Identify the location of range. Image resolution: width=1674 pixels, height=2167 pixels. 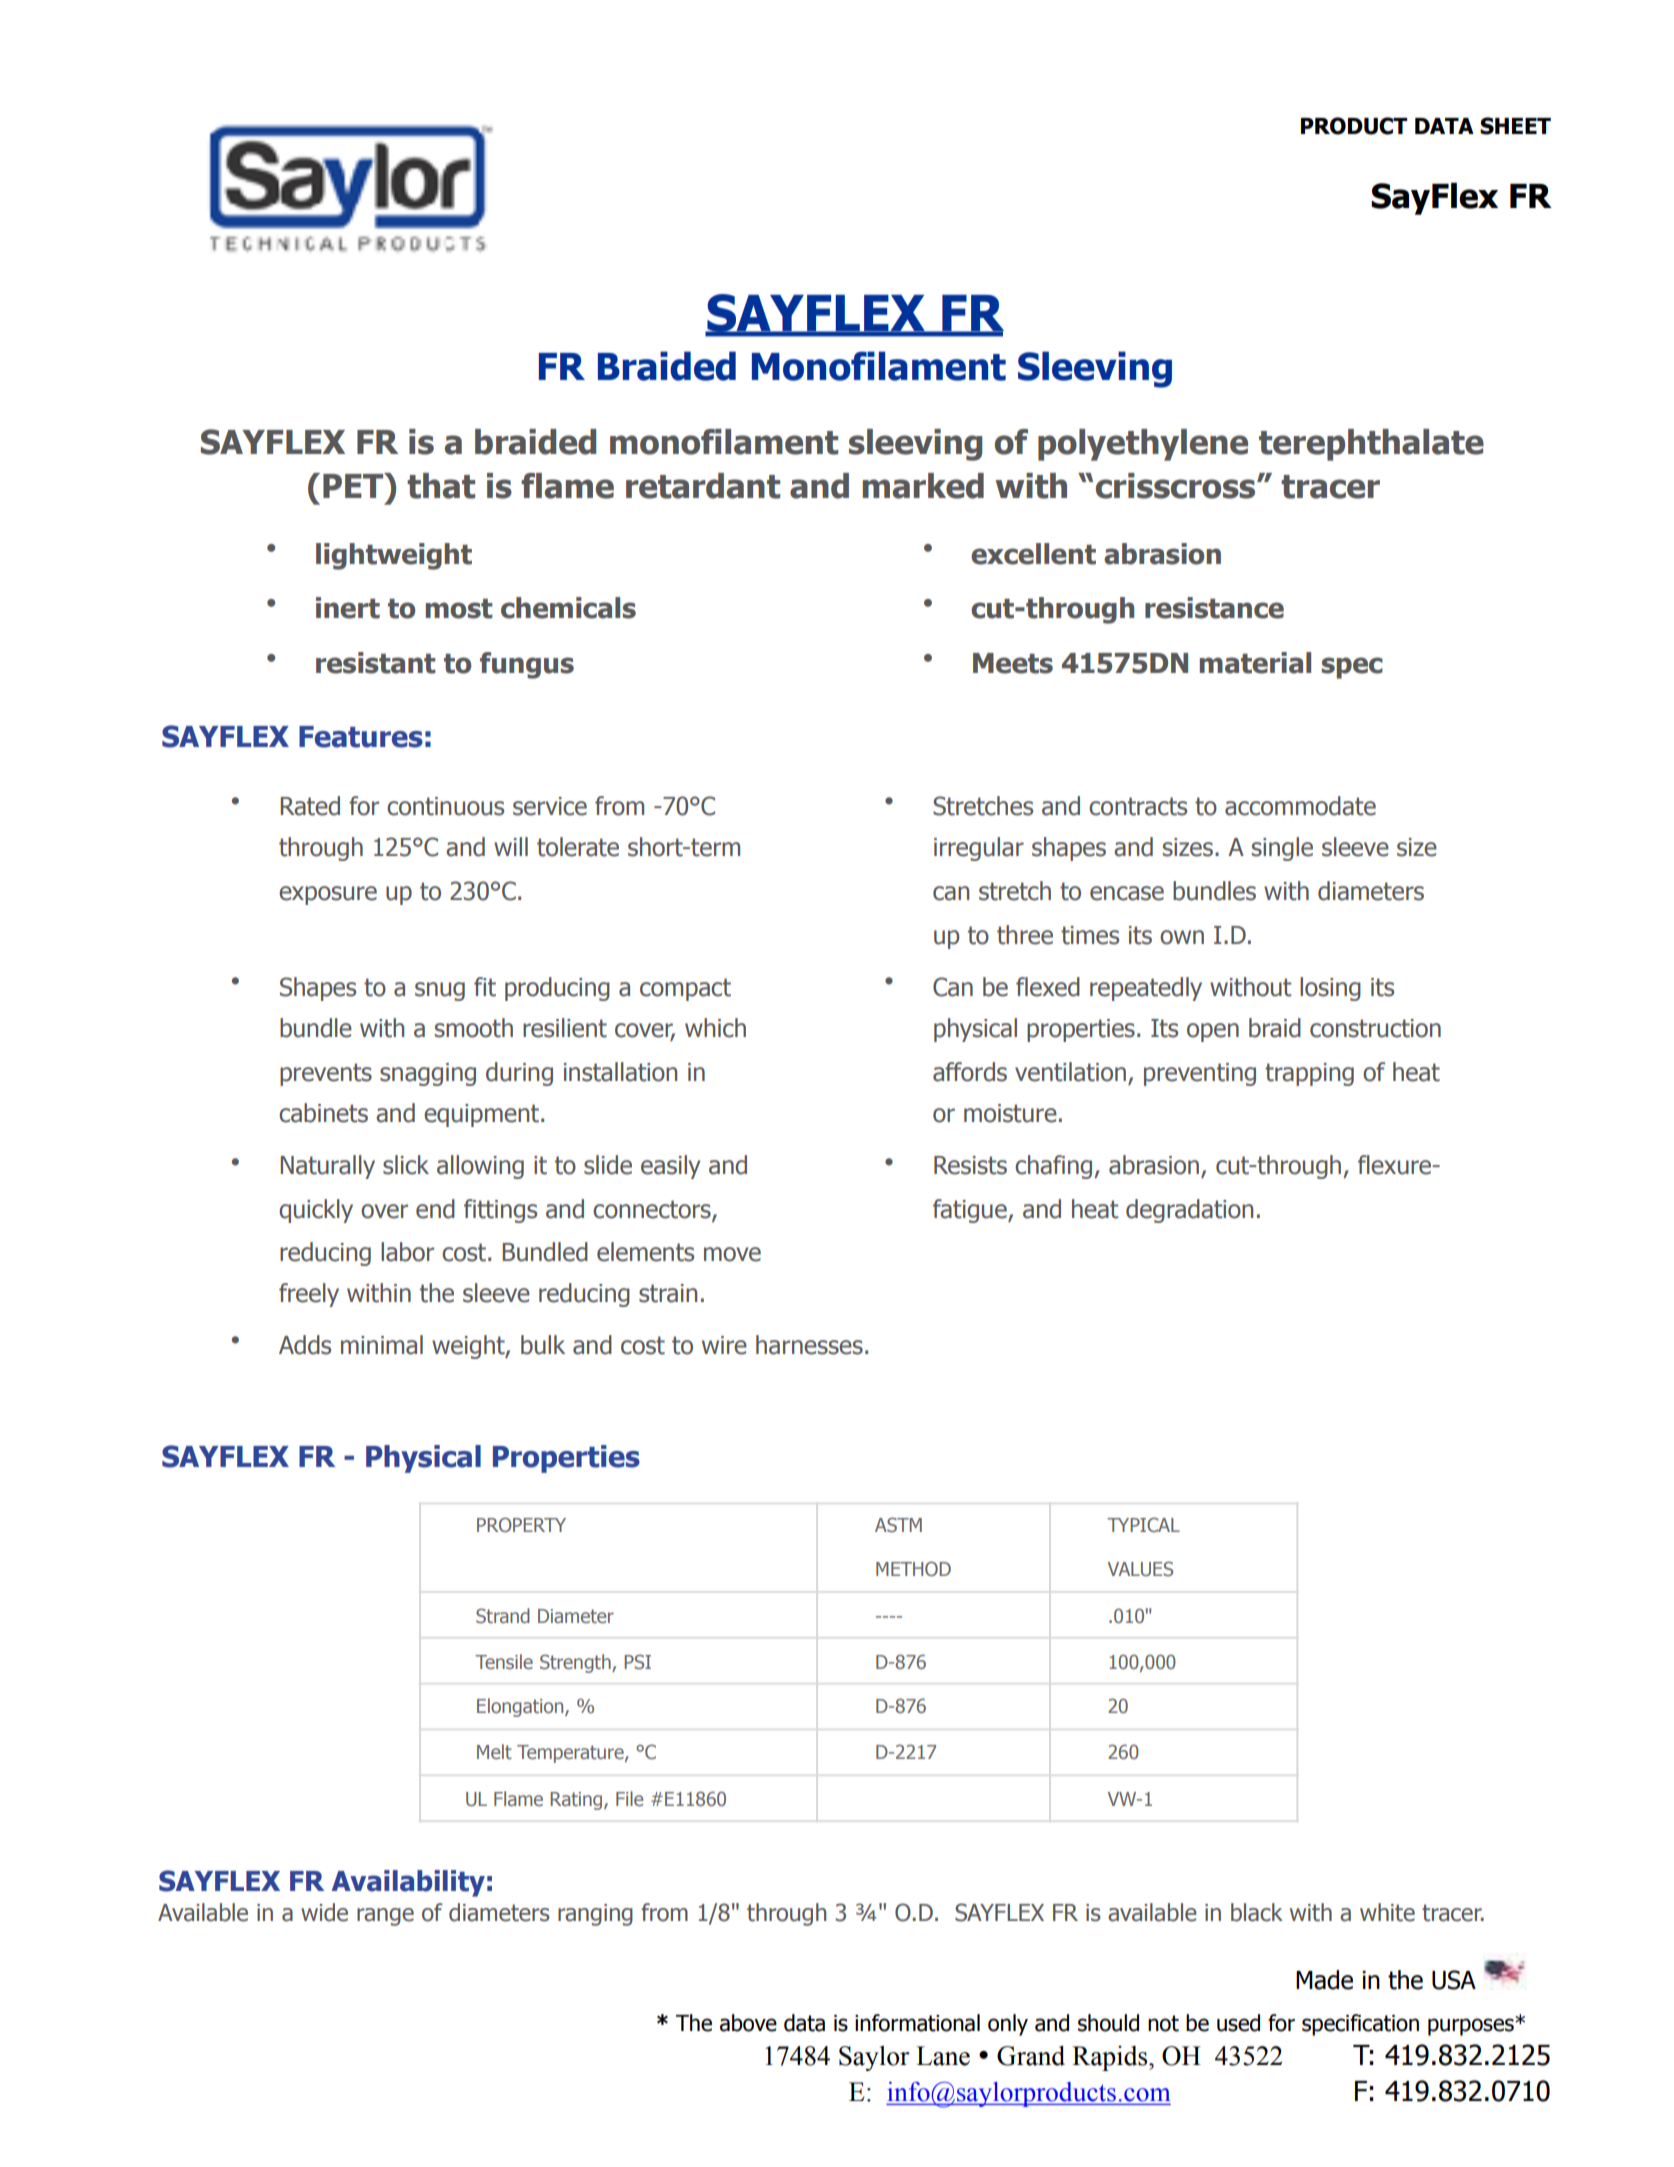
(385, 1917).
